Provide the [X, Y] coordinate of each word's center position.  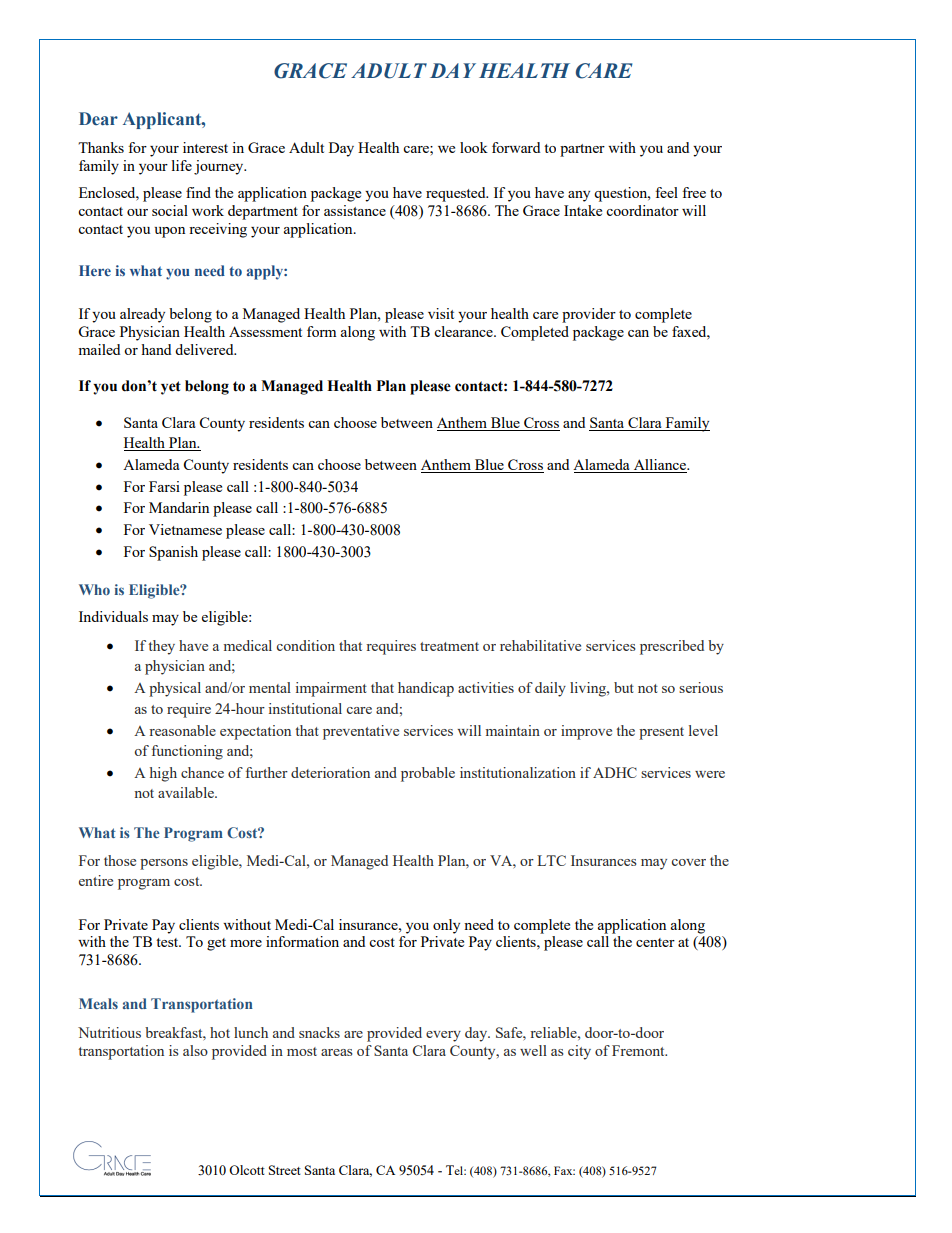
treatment [449, 646]
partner [582, 150]
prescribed [672, 647]
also [195, 1050]
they [161, 647]
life [182, 165]
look [474, 147]
